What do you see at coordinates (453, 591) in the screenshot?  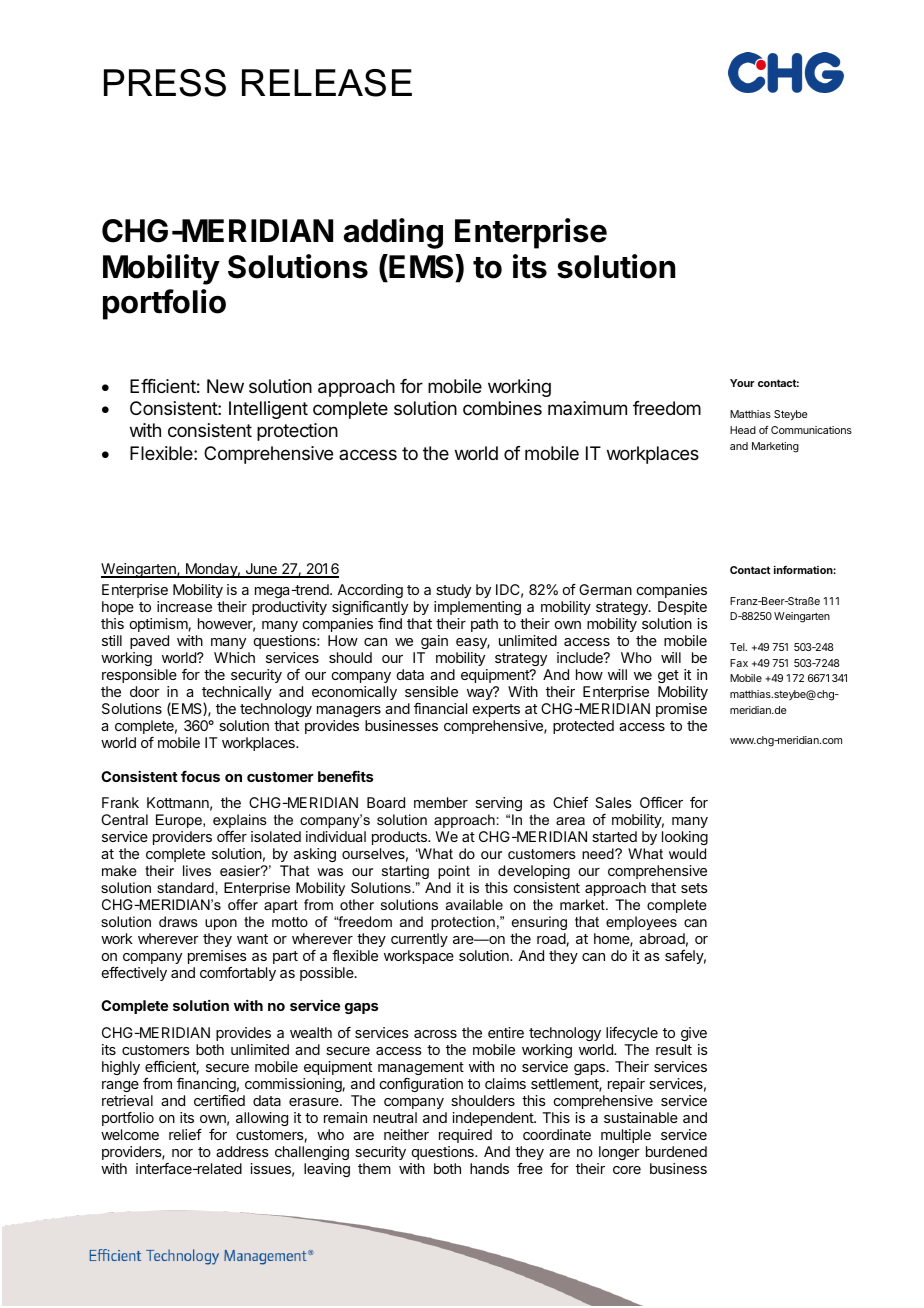 I see `study` at bounding box center [453, 591].
